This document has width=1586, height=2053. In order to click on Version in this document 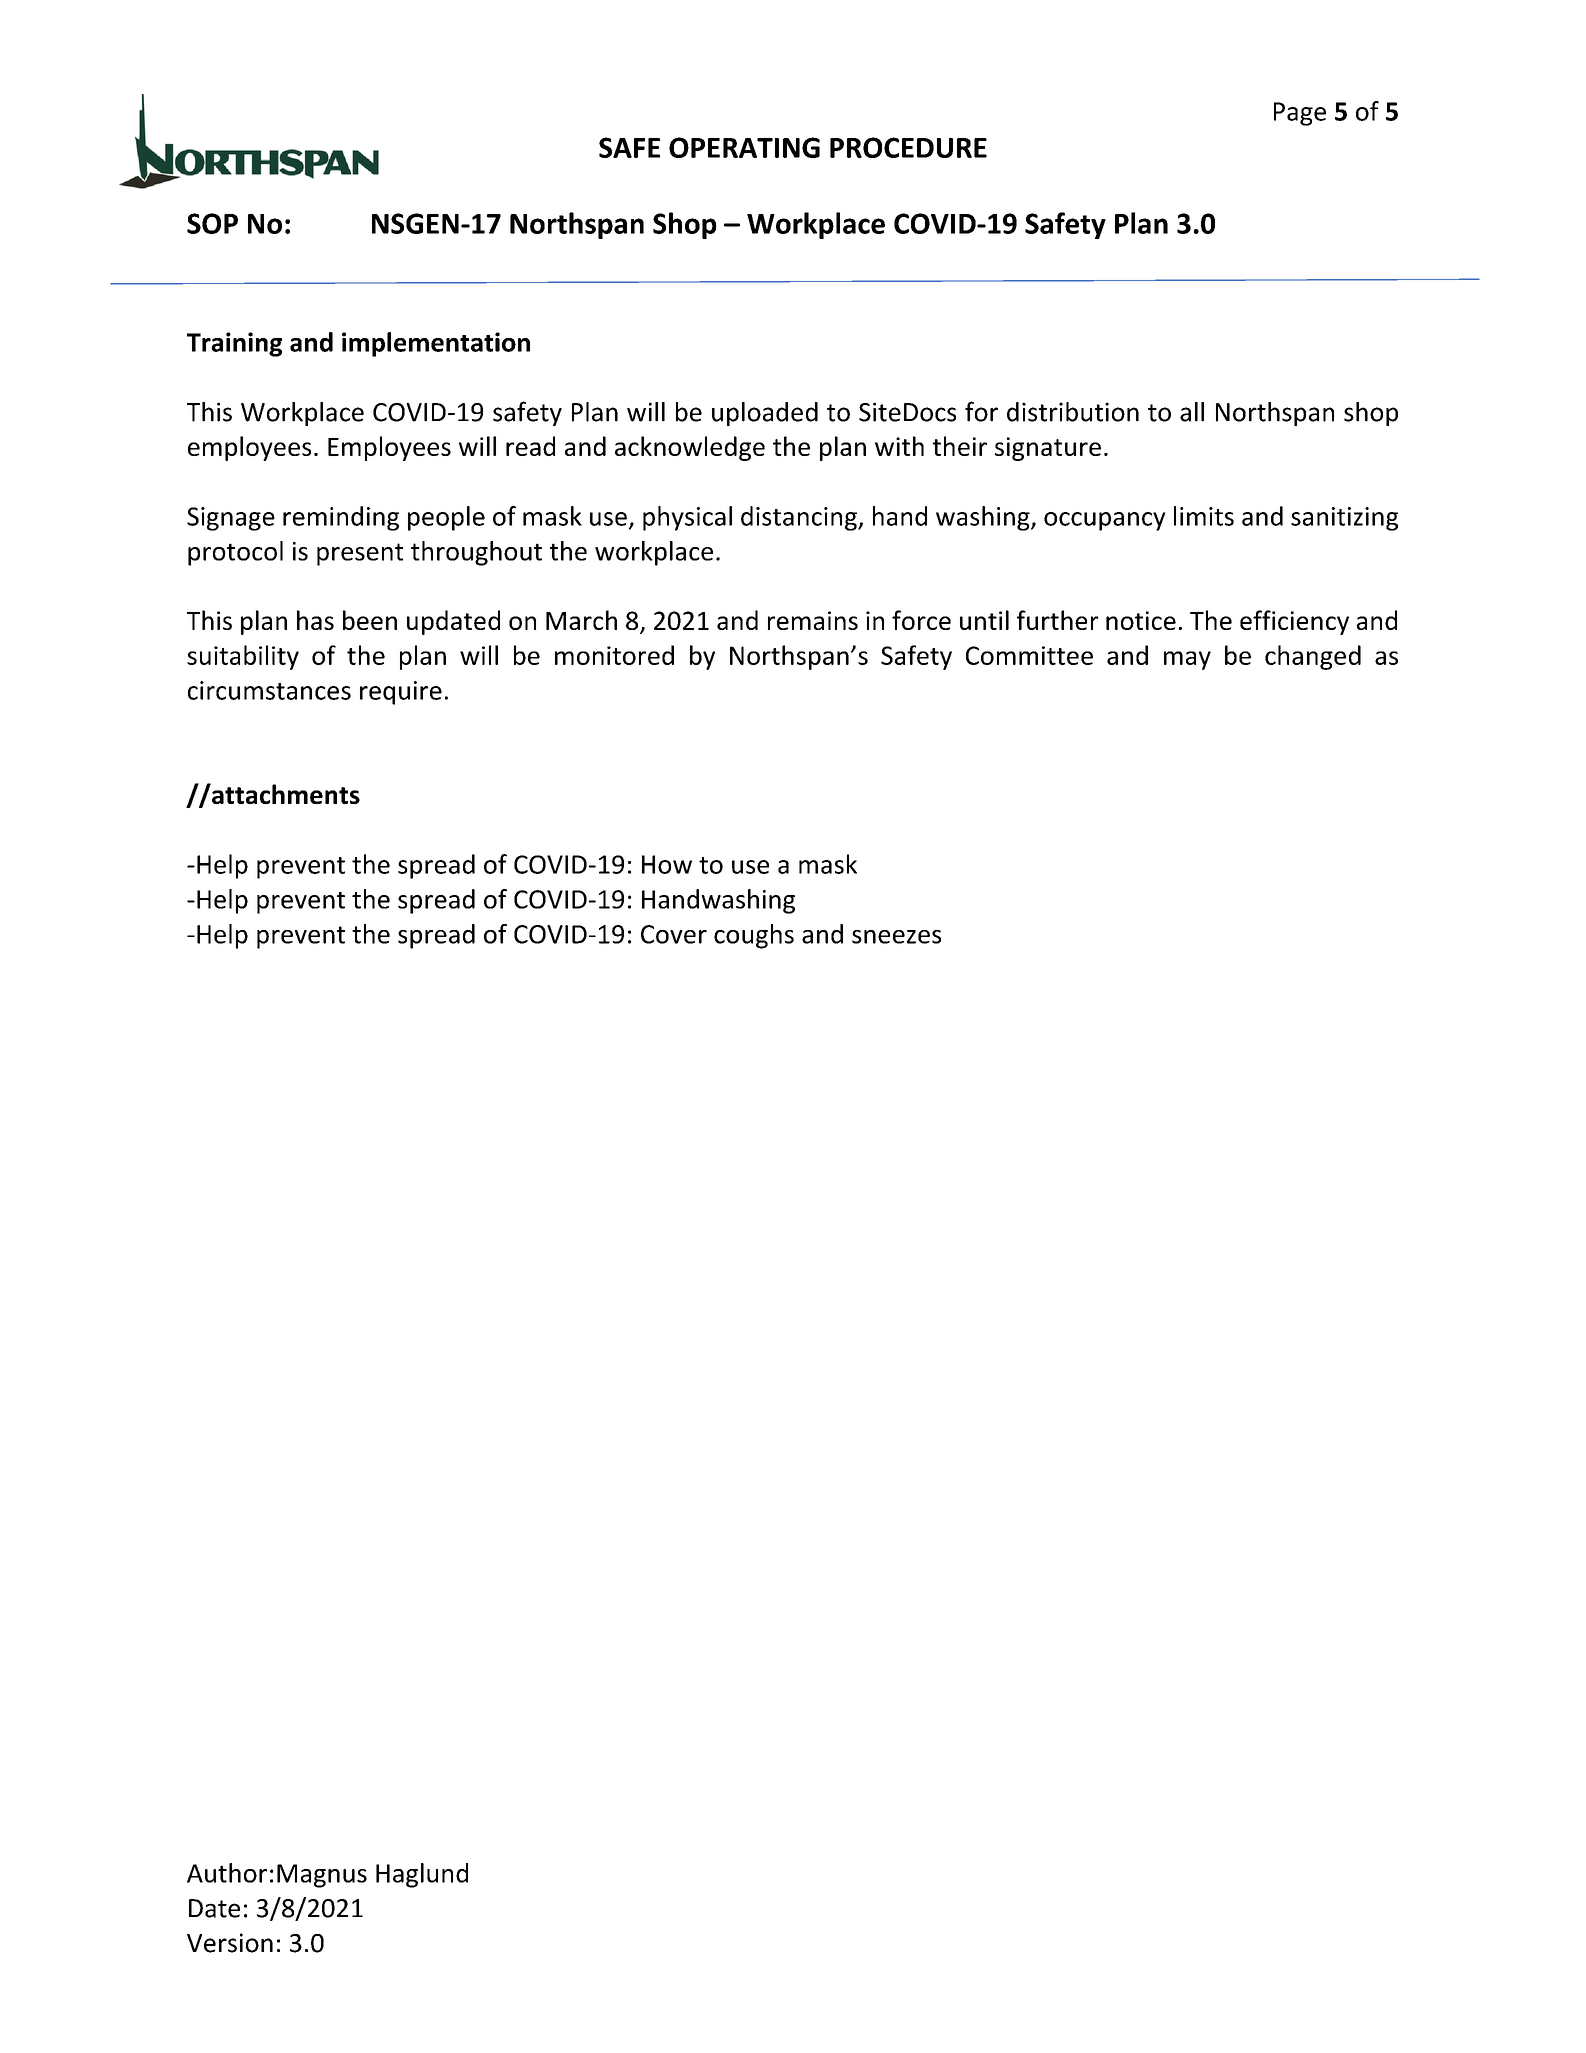, I will do `click(230, 1943)`.
